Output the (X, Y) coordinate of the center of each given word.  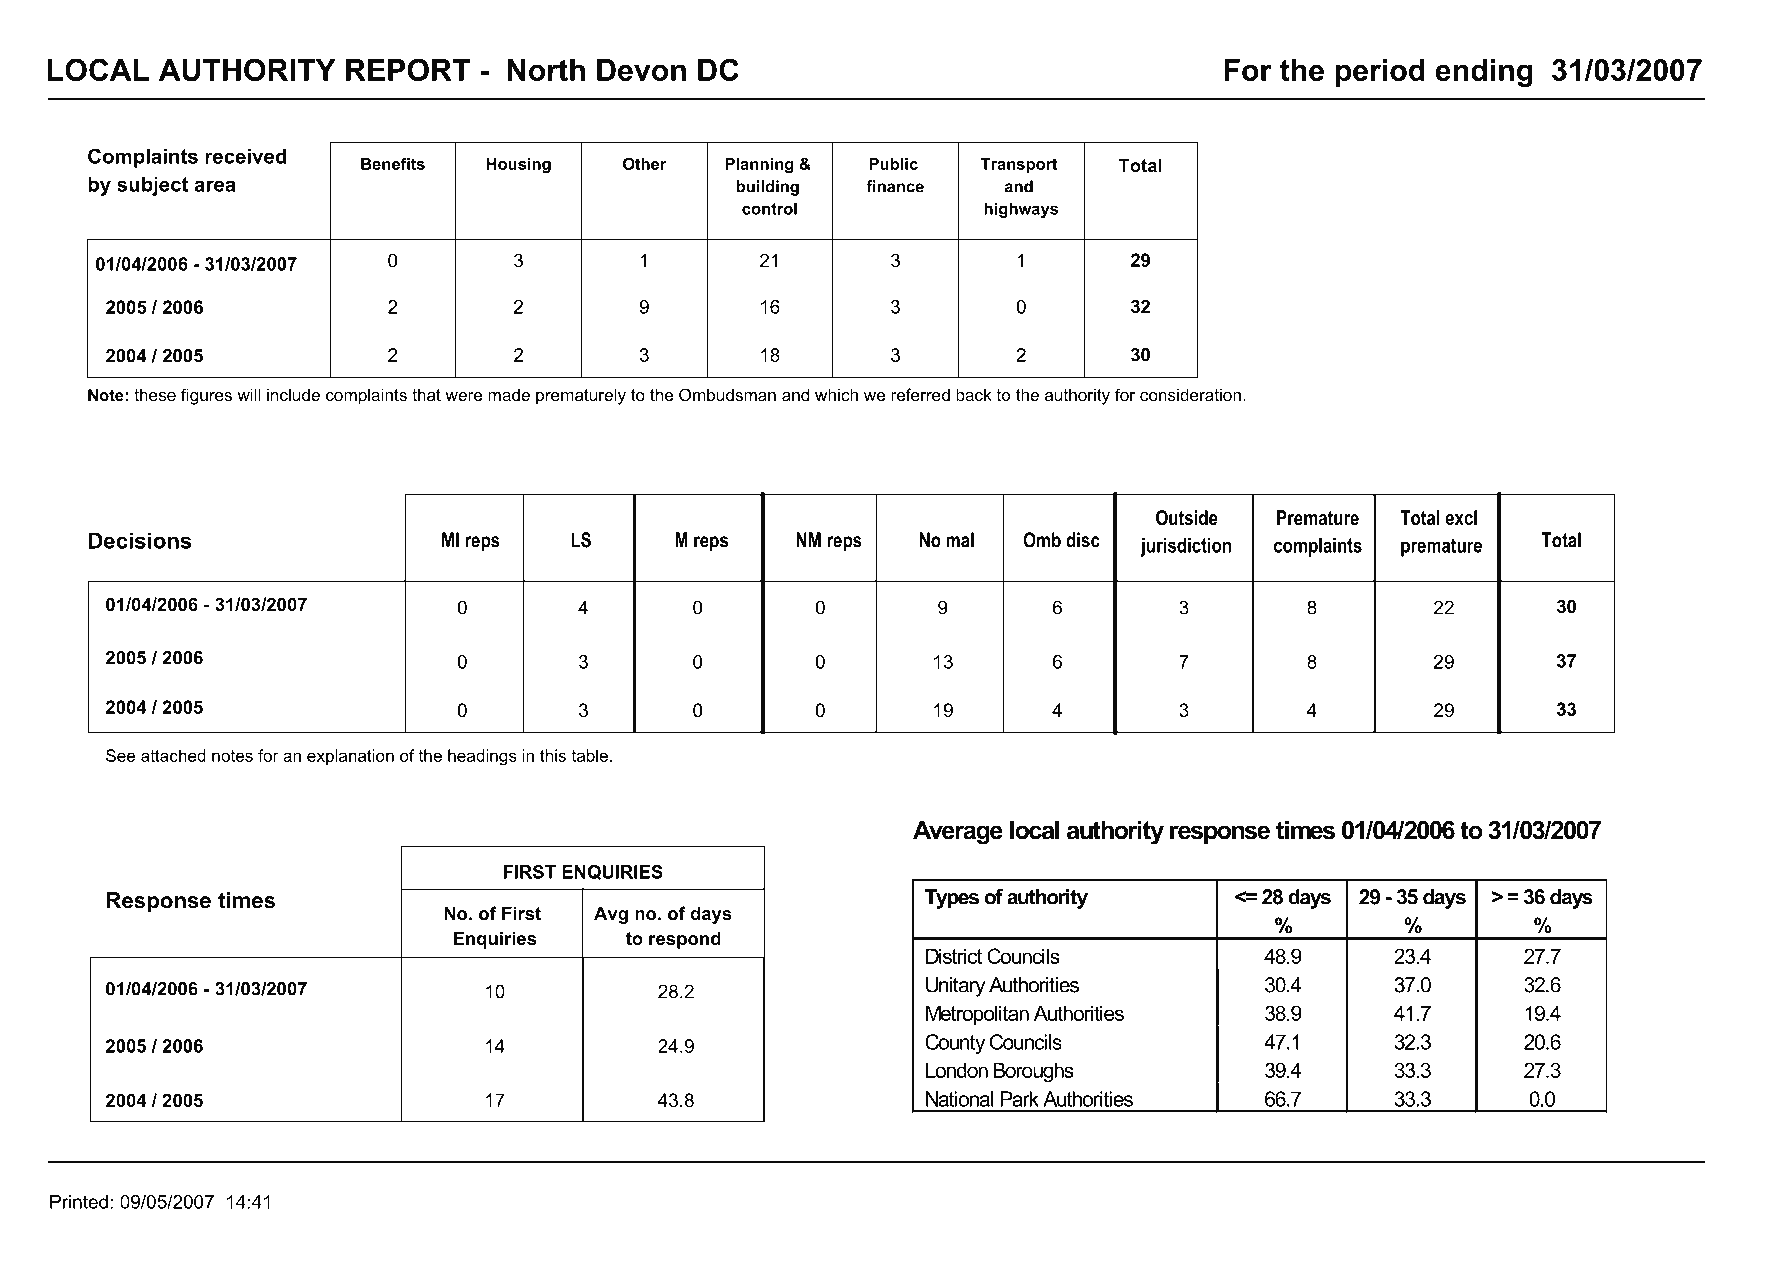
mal (960, 540)
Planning (759, 166)
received (246, 156)
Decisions (140, 540)
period (1380, 73)
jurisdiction (1185, 547)
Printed (79, 1202)
